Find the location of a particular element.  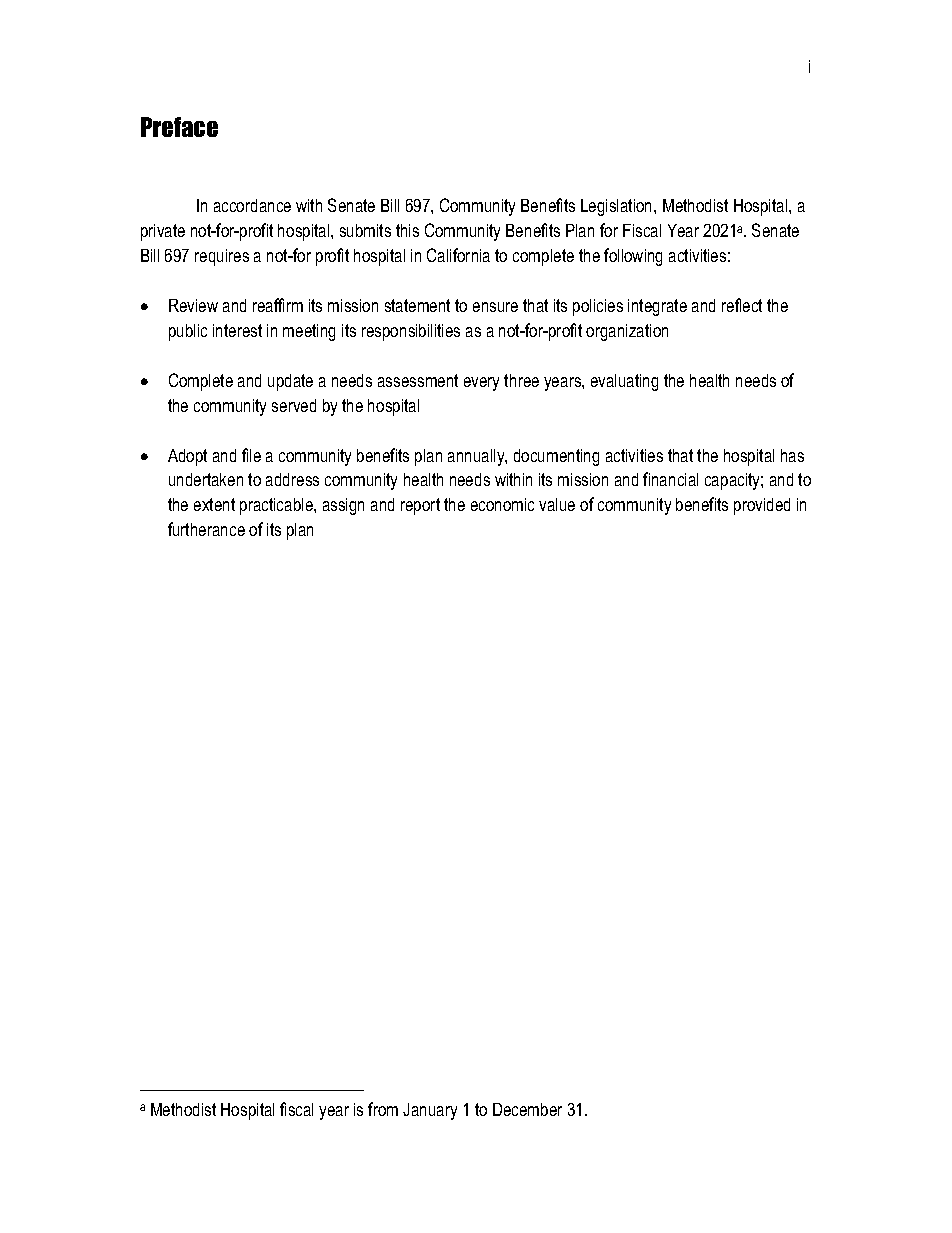

update is located at coordinates (290, 382).
